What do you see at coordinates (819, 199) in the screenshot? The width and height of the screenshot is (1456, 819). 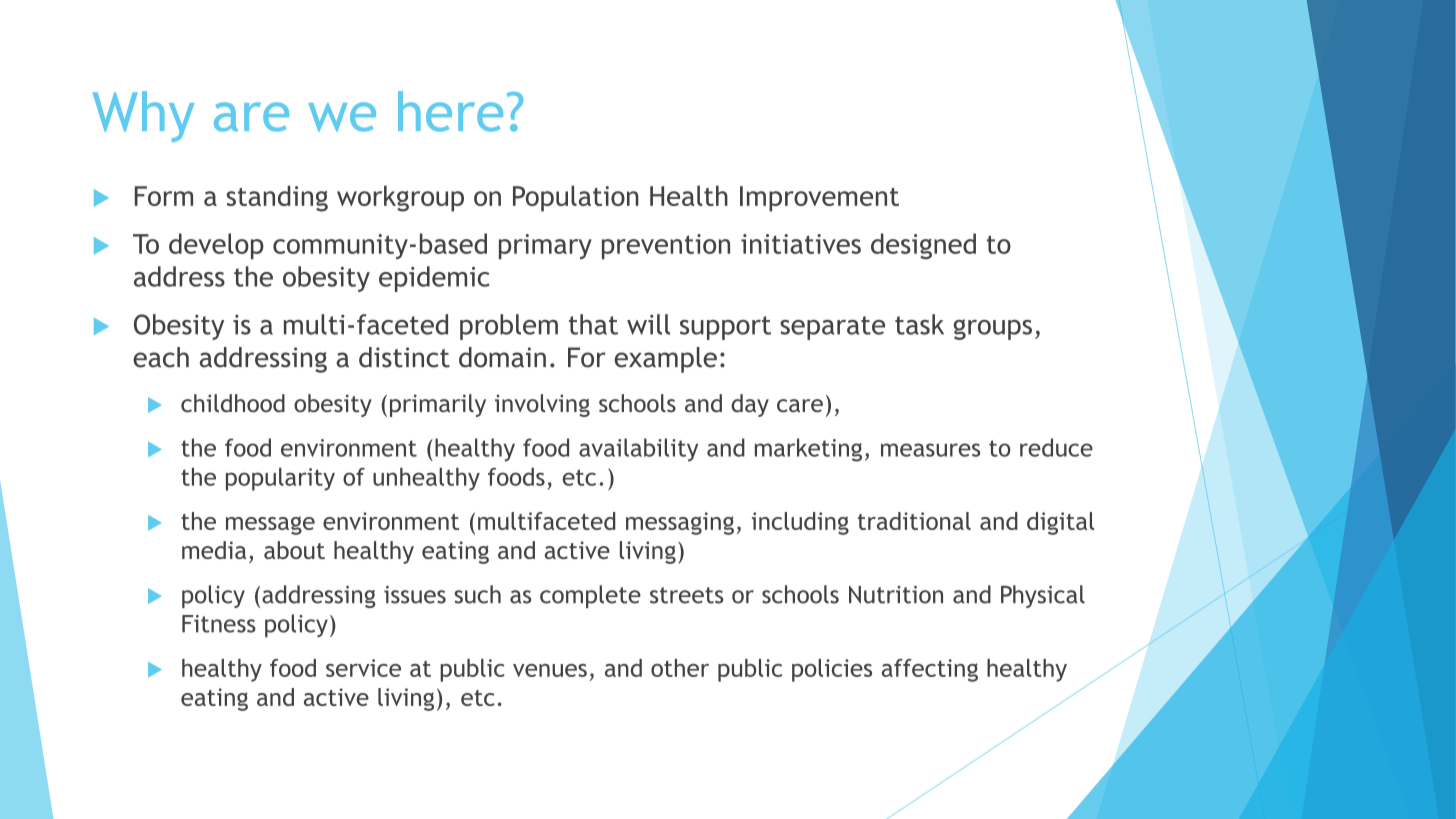 I see `Improvement` at bounding box center [819, 199].
